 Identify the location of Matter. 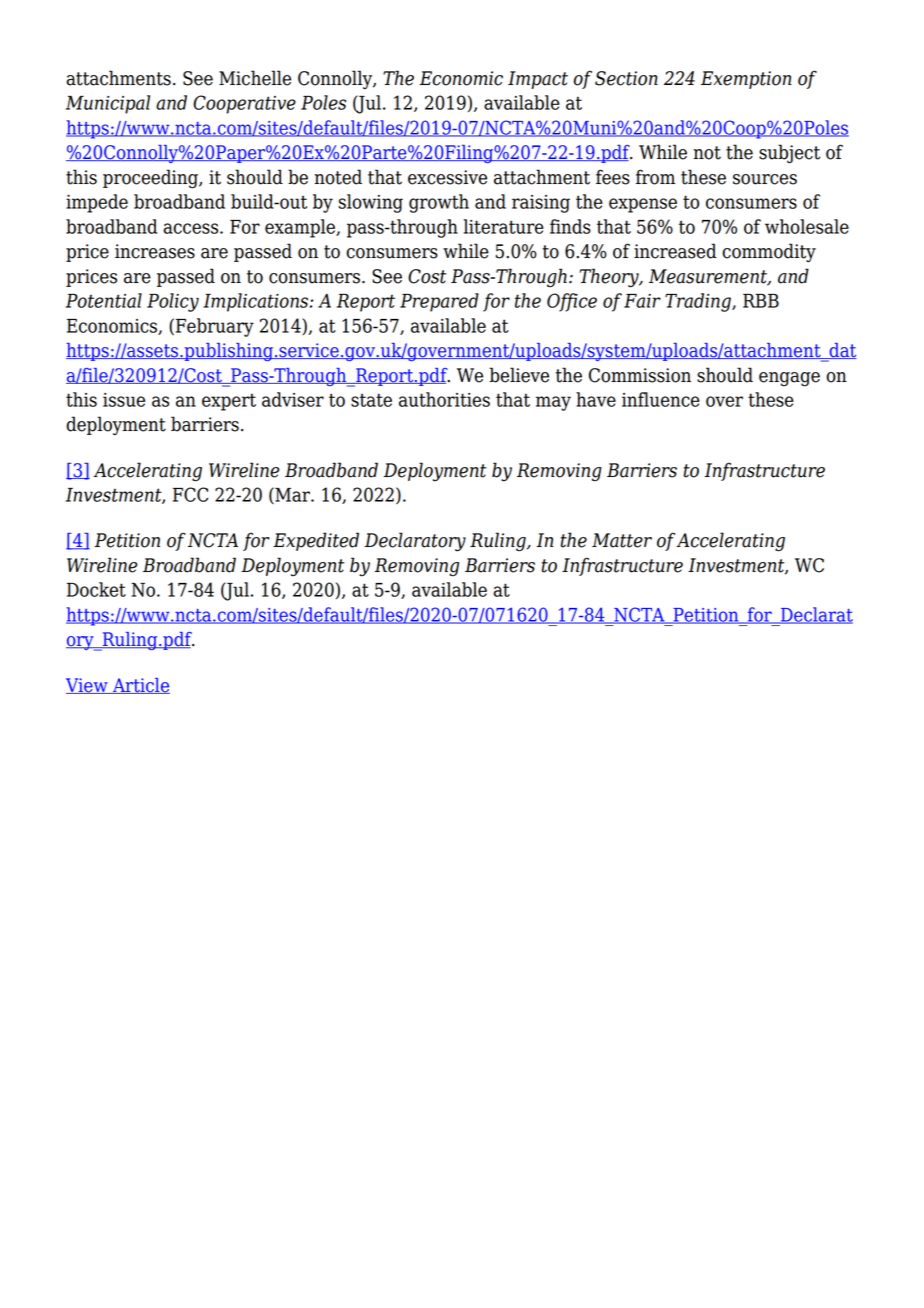
(622, 540).
